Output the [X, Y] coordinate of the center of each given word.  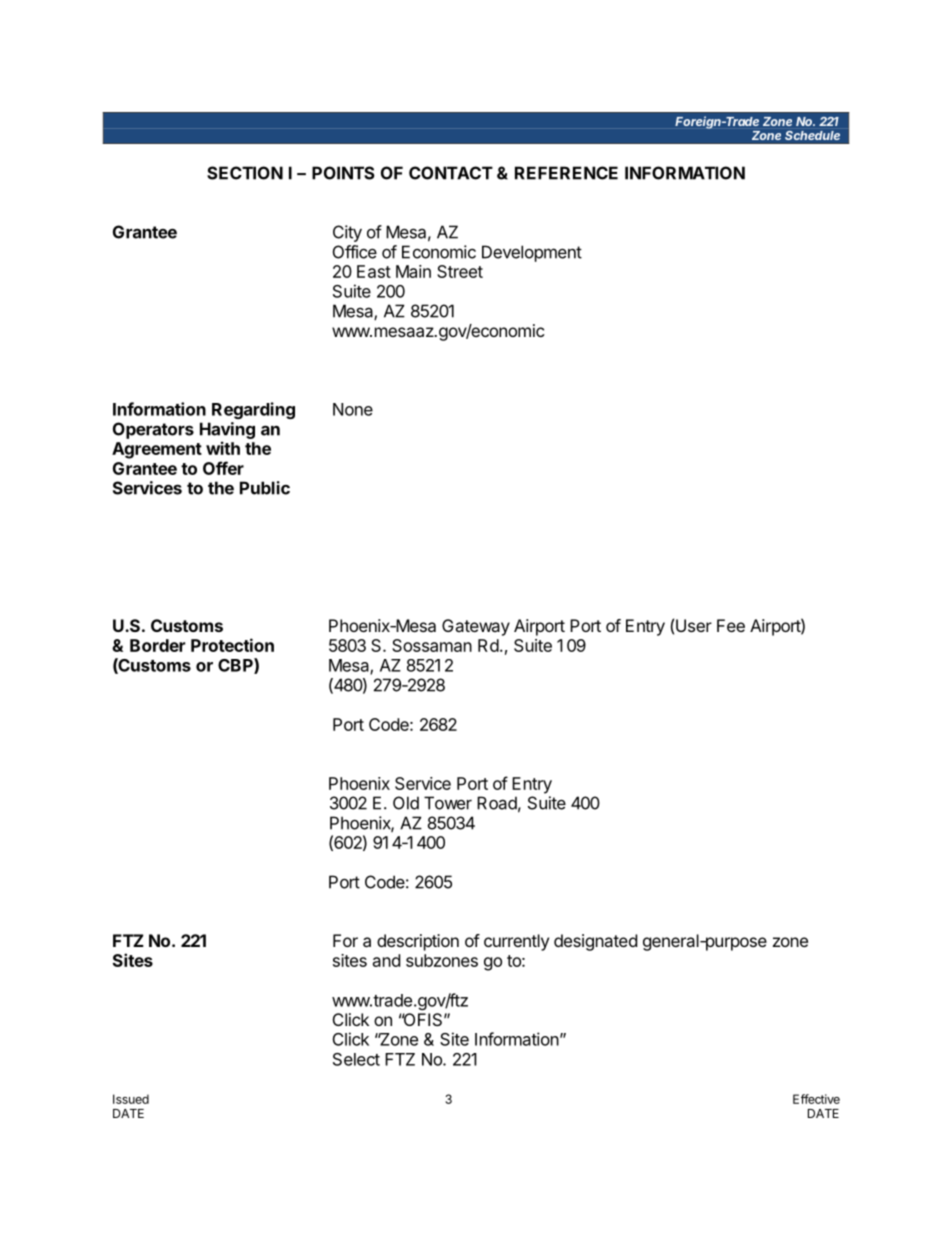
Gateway [476, 627]
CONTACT [451, 173]
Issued [131, 1099]
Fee [731, 625]
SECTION [245, 173]
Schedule [812, 135]
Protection [232, 645]
